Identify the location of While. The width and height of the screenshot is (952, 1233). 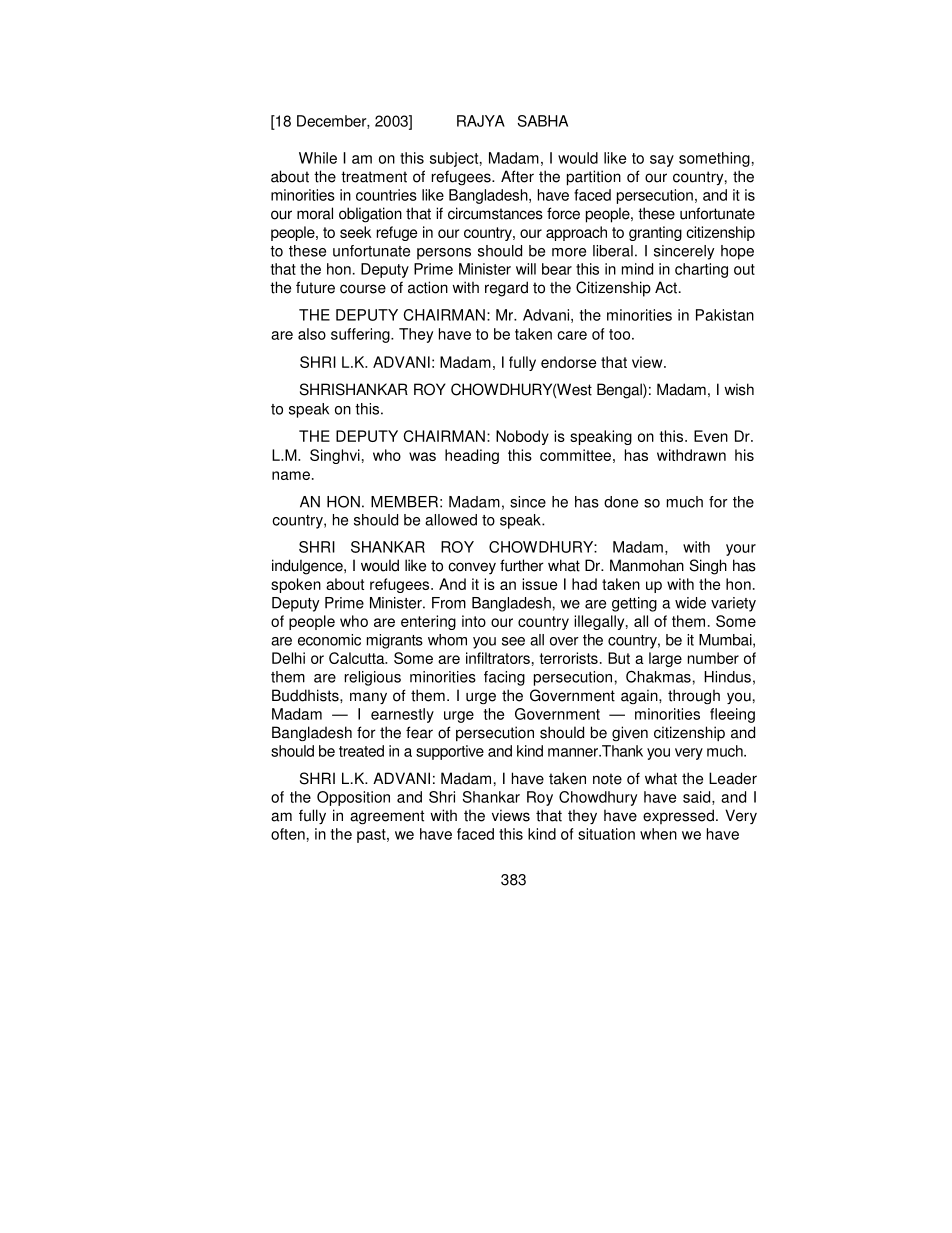
(318, 158).
